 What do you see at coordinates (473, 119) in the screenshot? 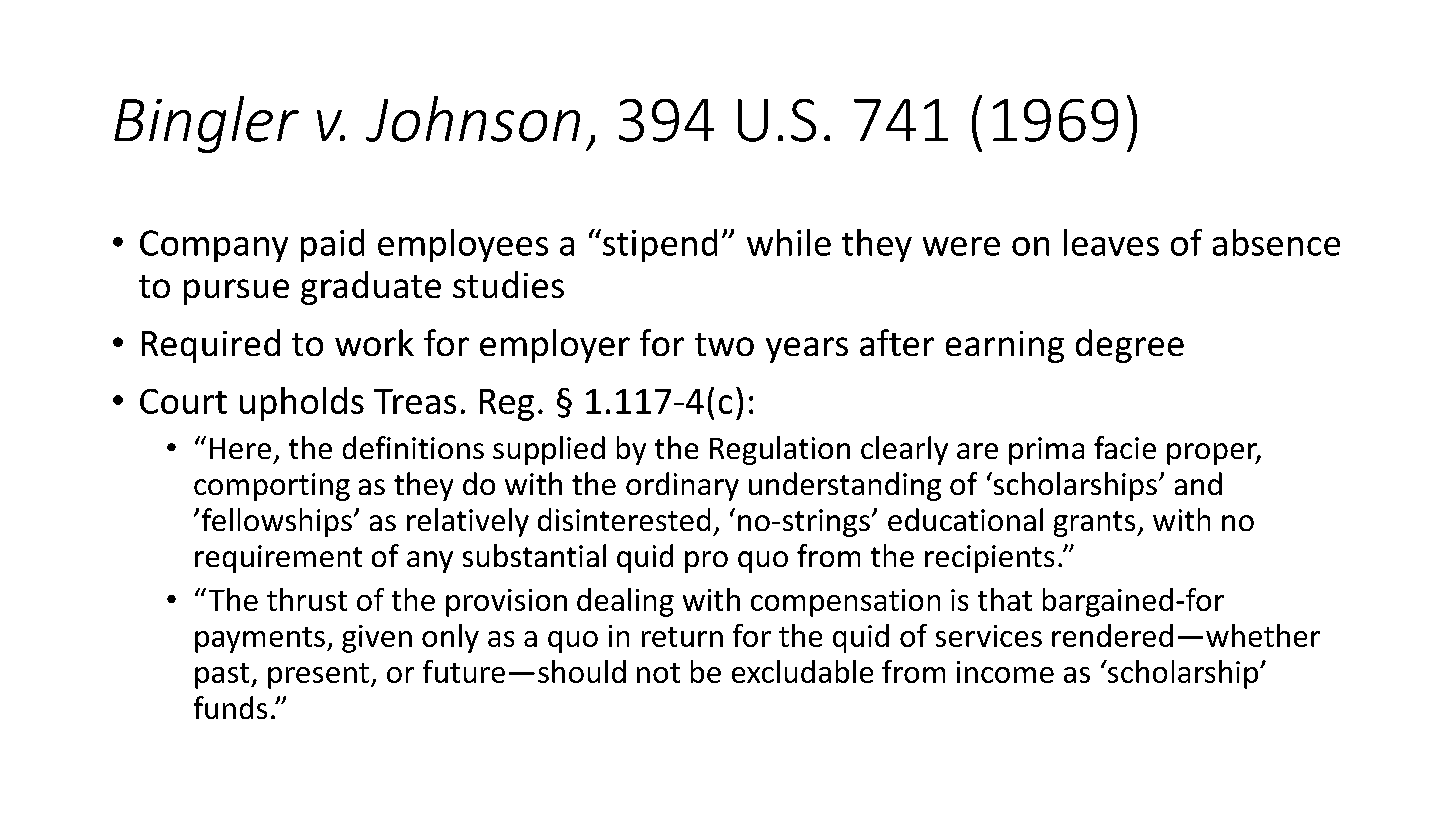
I see `Johnson` at bounding box center [473, 119].
